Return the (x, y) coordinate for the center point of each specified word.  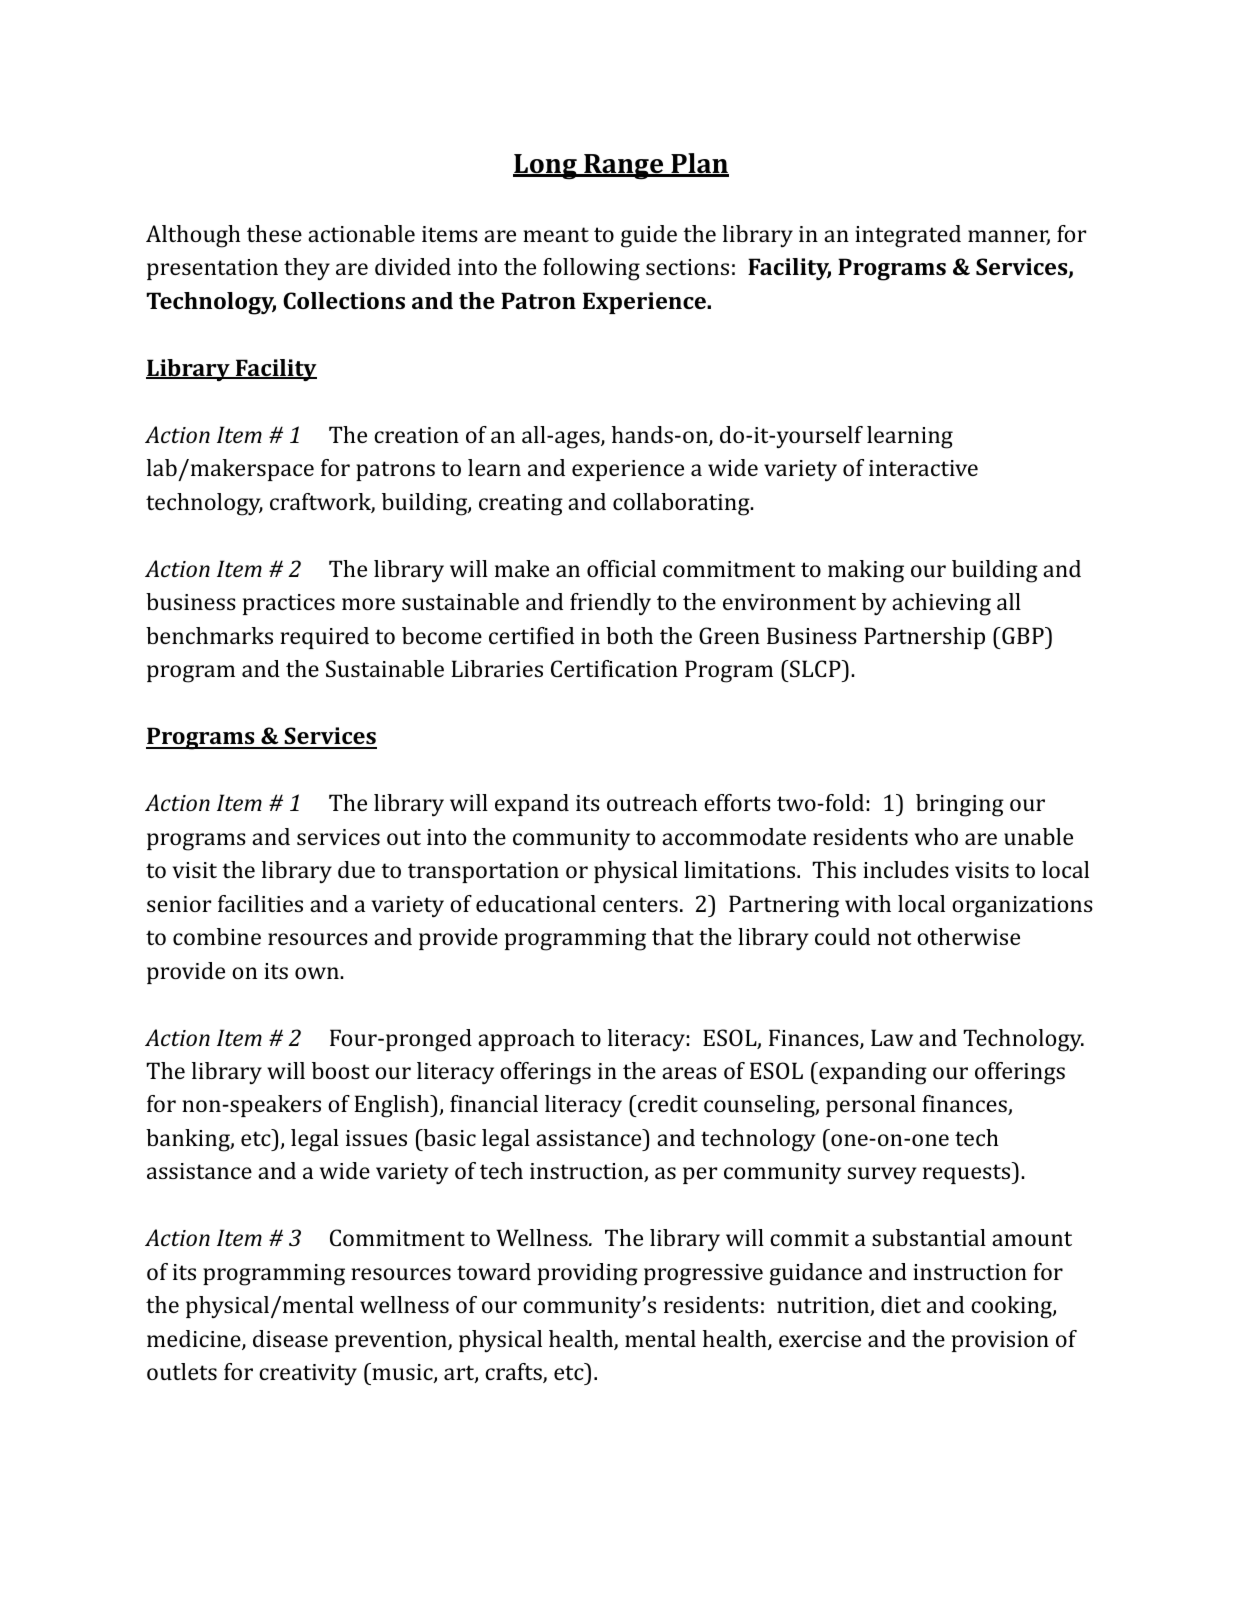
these (274, 233)
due (356, 869)
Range (624, 167)
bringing (960, 805)
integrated (908, 236)
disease (290, 1338)
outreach (652, 802)
